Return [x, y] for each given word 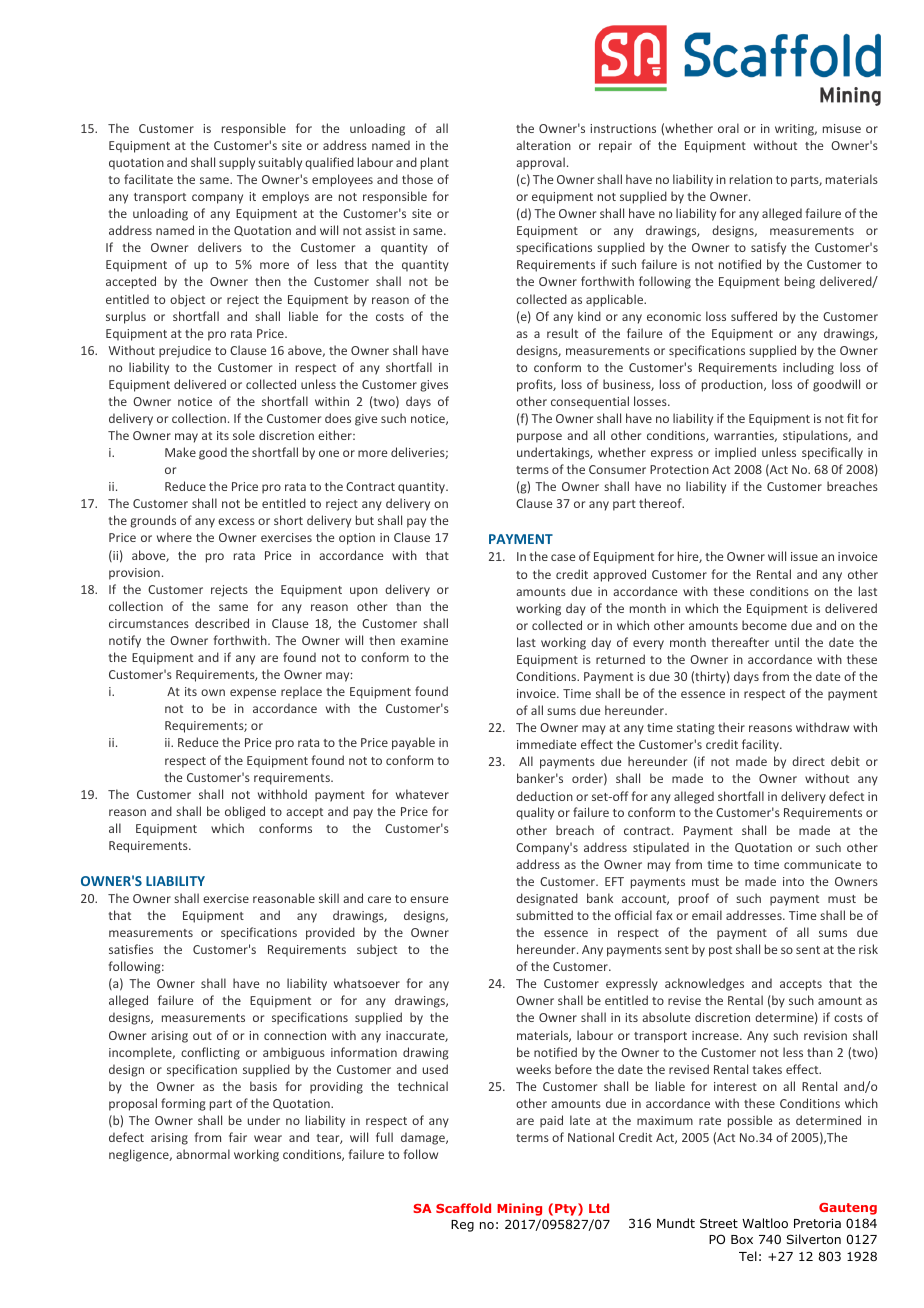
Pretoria [817, 1223]
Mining [519, 1209]
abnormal [203, 1154]
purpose [539, 438]
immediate [546, 744]
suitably [280, 163]
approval [540, 163]
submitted [544, 915]
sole [244, 435]
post [720, 951]
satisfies [131, 949]
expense [253, 694]
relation [751, 179]
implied [735, 453]
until [787, 642]
